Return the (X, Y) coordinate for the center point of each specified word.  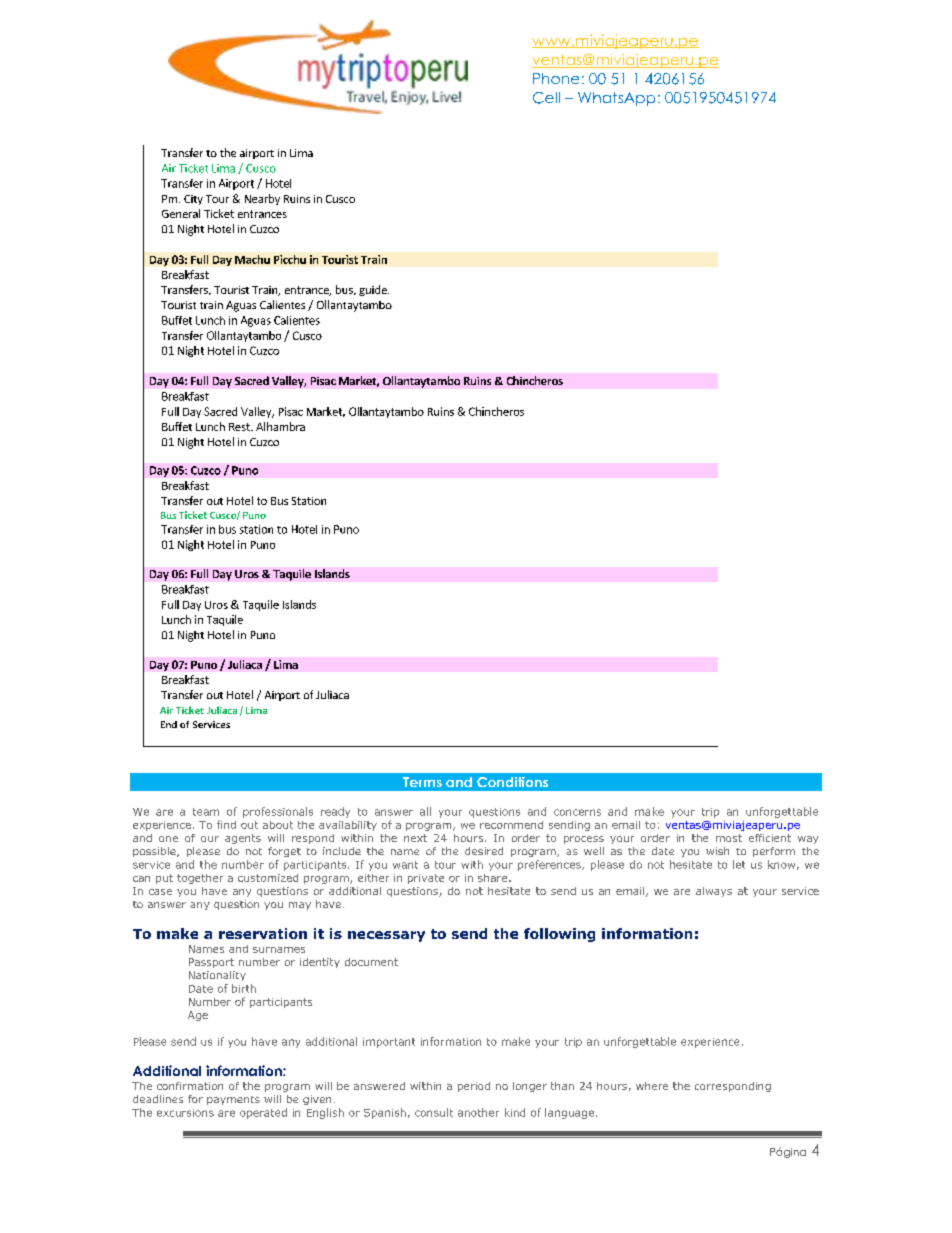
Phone (556, 78)
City (193, 200)
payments (233, 1100)
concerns (577, 812)
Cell (546, 98)
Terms (422, 782)
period (474, 1087)
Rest (240, 427)
